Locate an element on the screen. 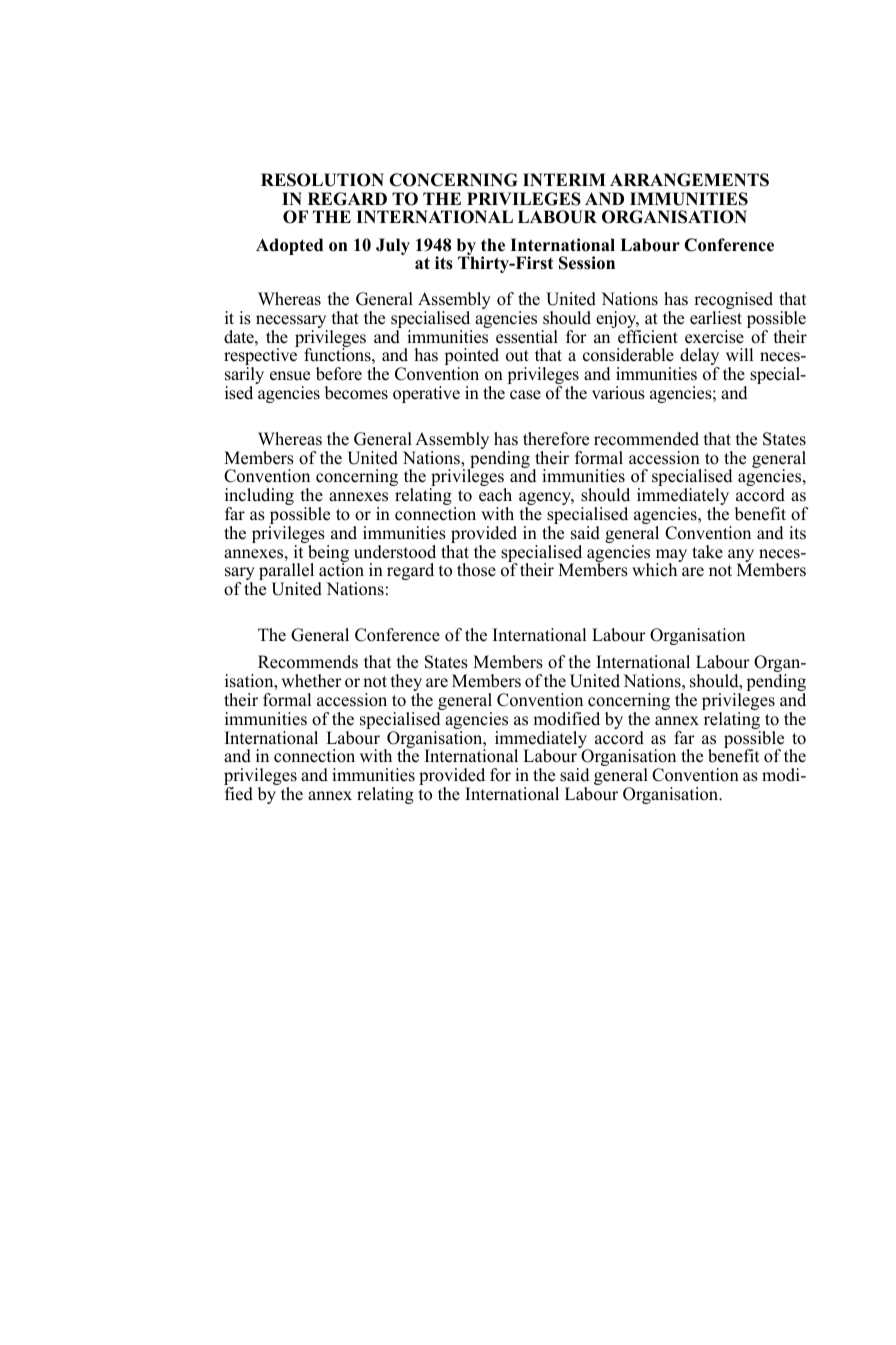  RESOLUTION is located at coordinates (322, 180).
